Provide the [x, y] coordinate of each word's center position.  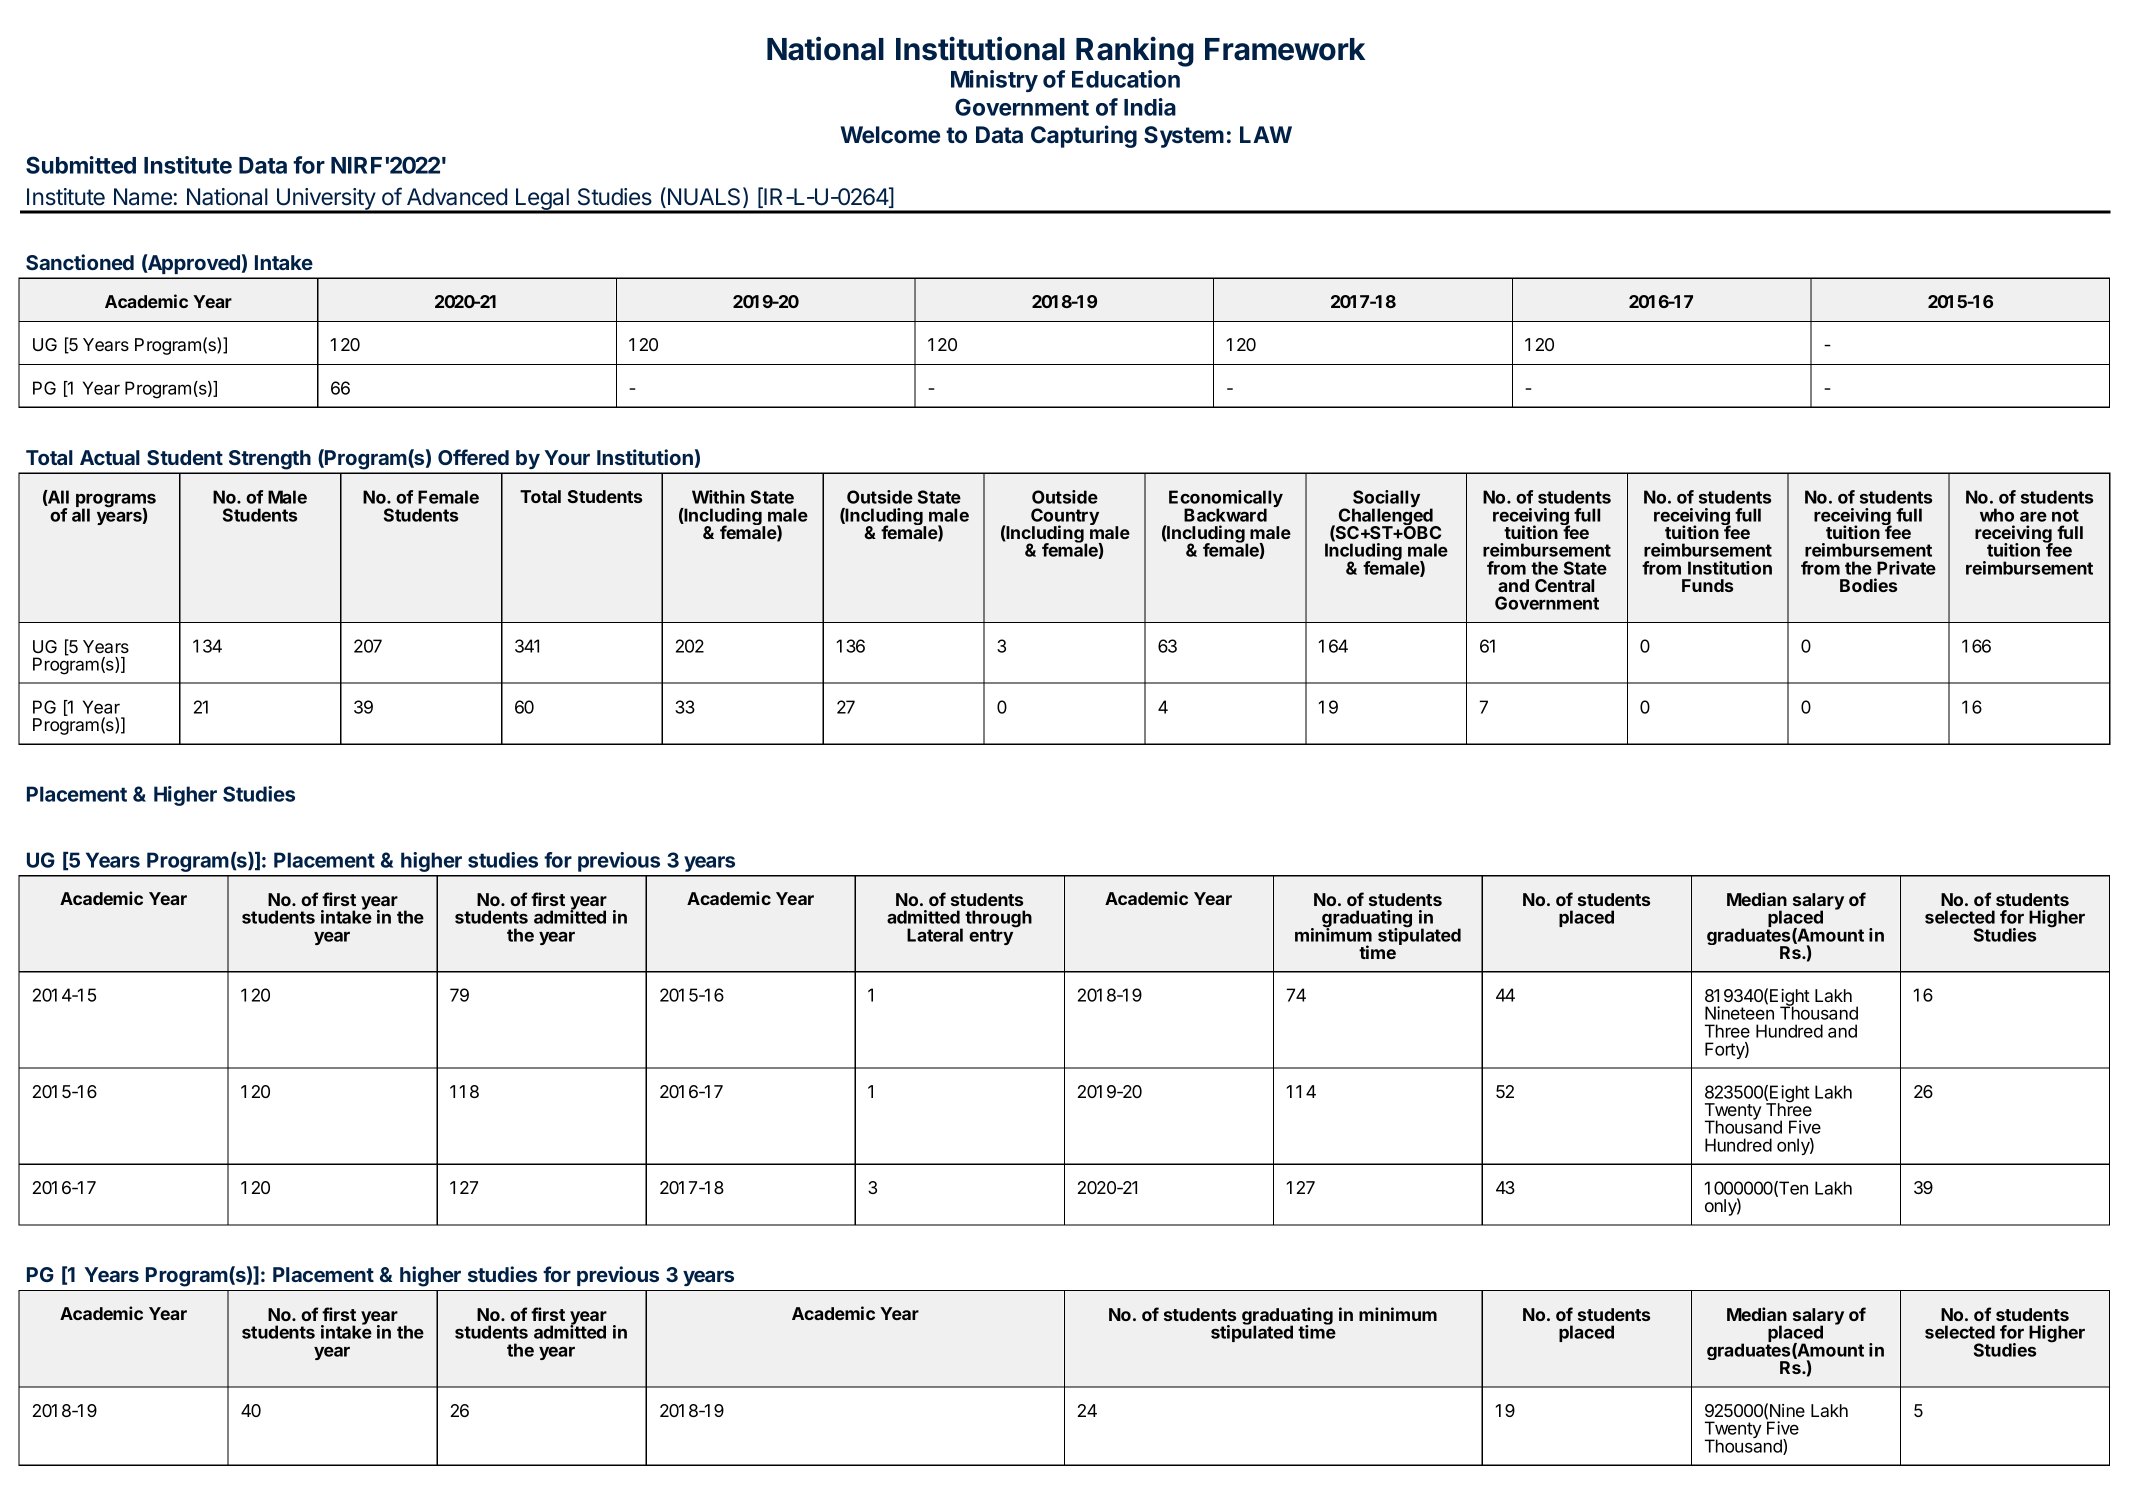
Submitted [81, 165]
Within [718, 497]
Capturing [1084, 136]
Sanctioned [80, 262]
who [1997, 515]
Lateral [935, 935]
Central [1564, 585]
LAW [1266, 134]
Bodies [1868, 585]
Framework [1285, 49]
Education [1126, 79]
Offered [473, 457]
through [998, 920]
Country [1065, 518]
